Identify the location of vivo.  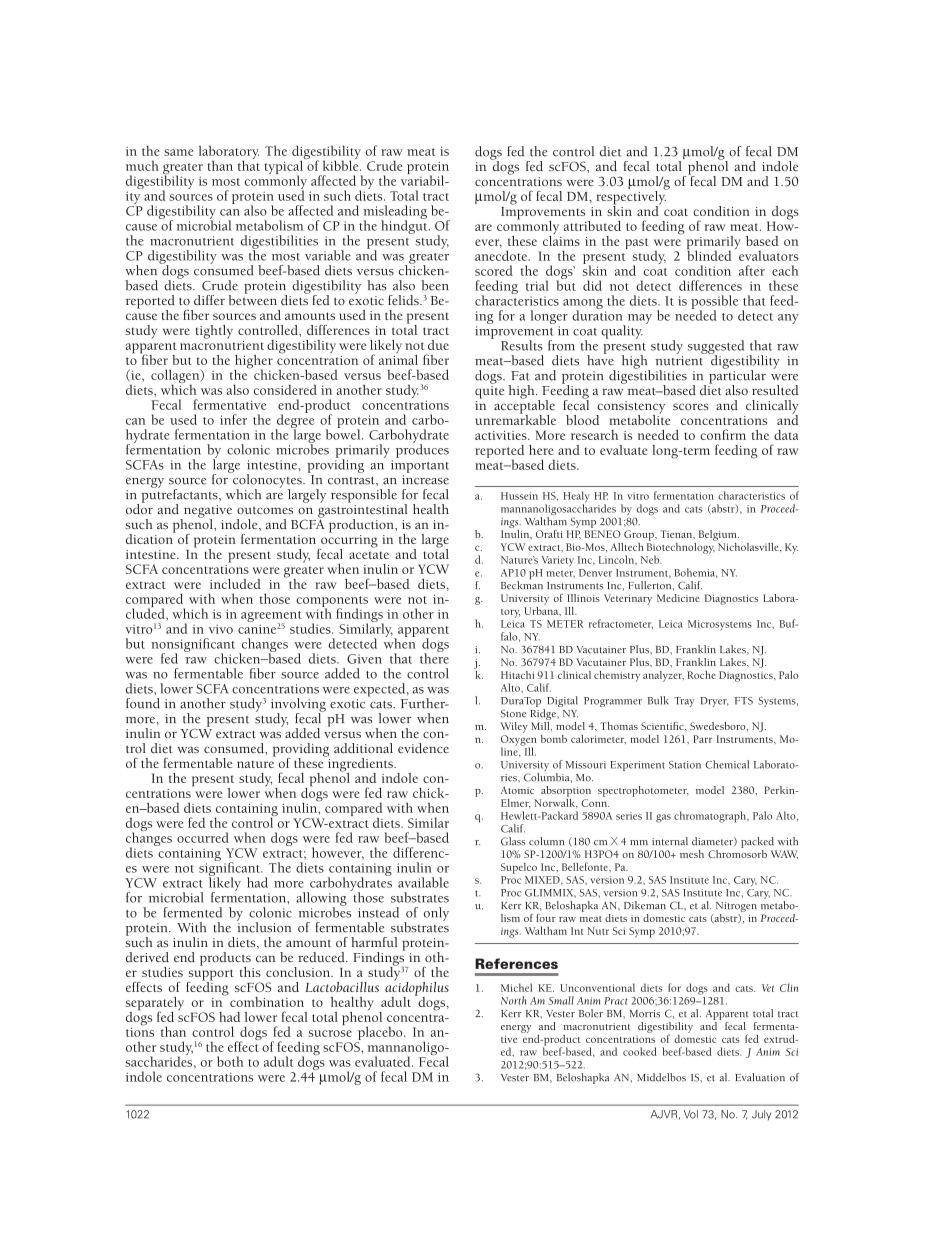
(221, 629).
